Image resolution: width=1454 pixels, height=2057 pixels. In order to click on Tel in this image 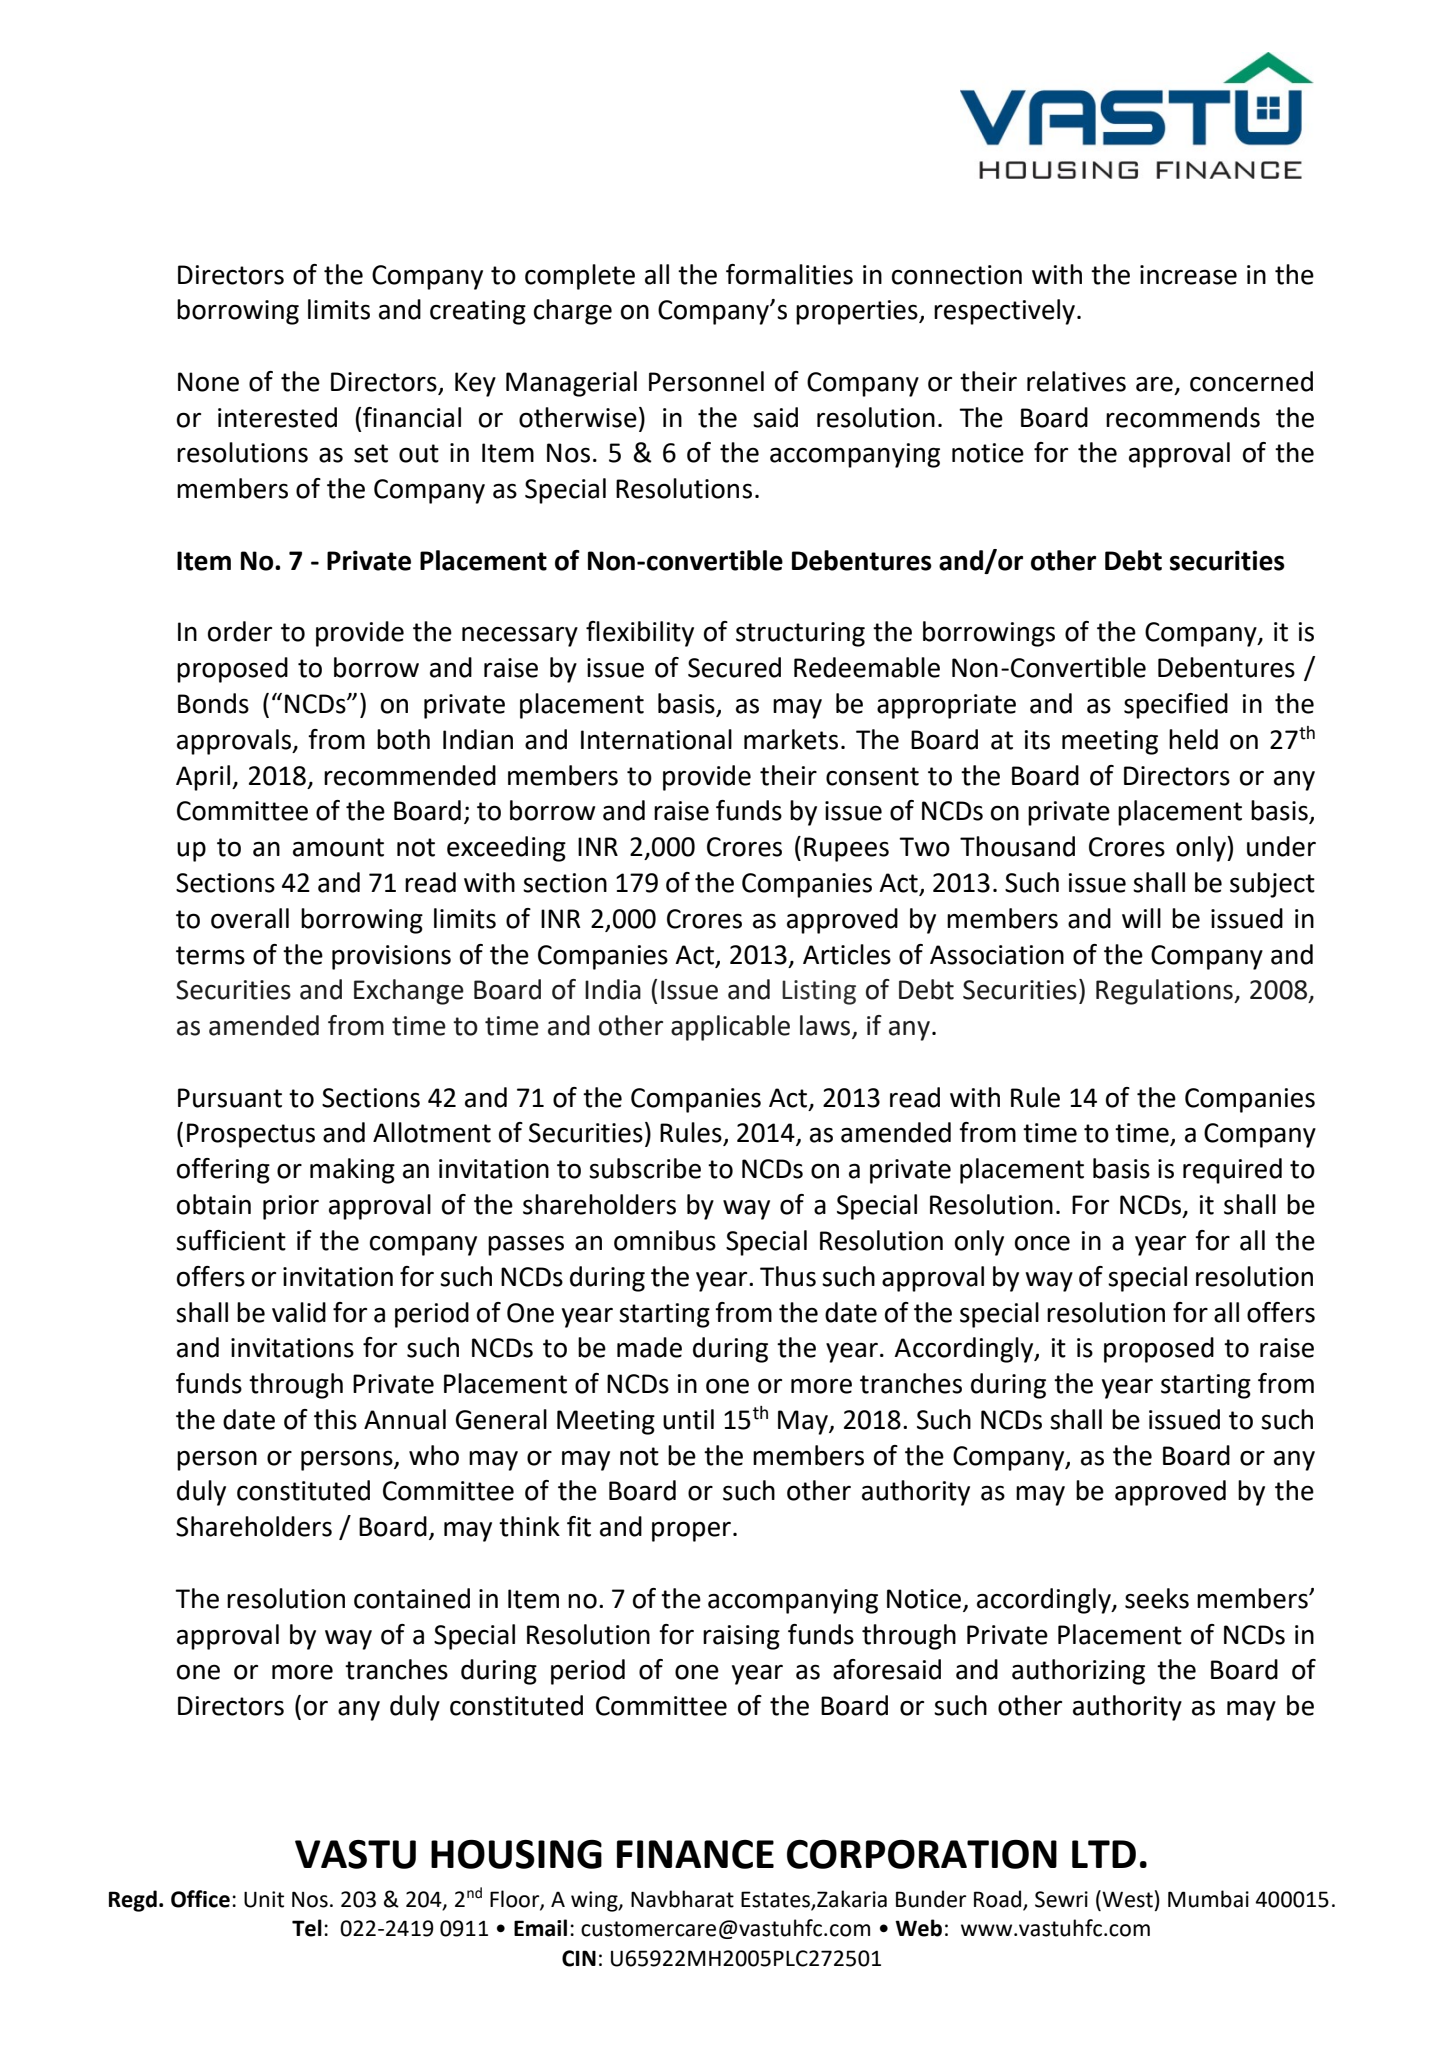, I will do `click(307, 1928)`.
